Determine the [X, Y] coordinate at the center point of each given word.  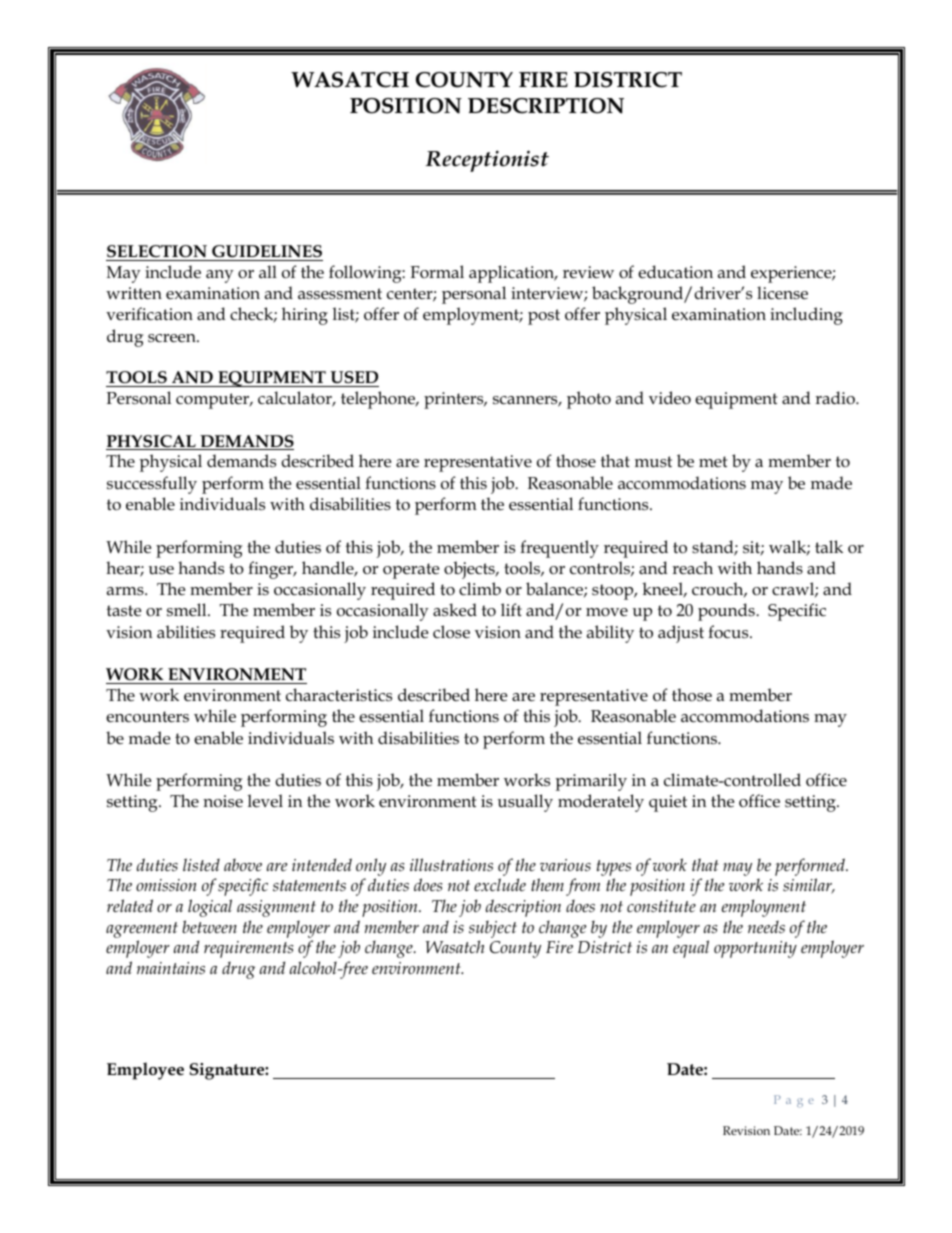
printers [455, 400]
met [713, 461]
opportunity [755, 949]
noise [223, 801]
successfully [152, 485]
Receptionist [487, 161]
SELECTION [157, 251]
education [675, 272]
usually [525, 803]
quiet [668, 803]
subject [493, 929]
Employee [145, 1071]
